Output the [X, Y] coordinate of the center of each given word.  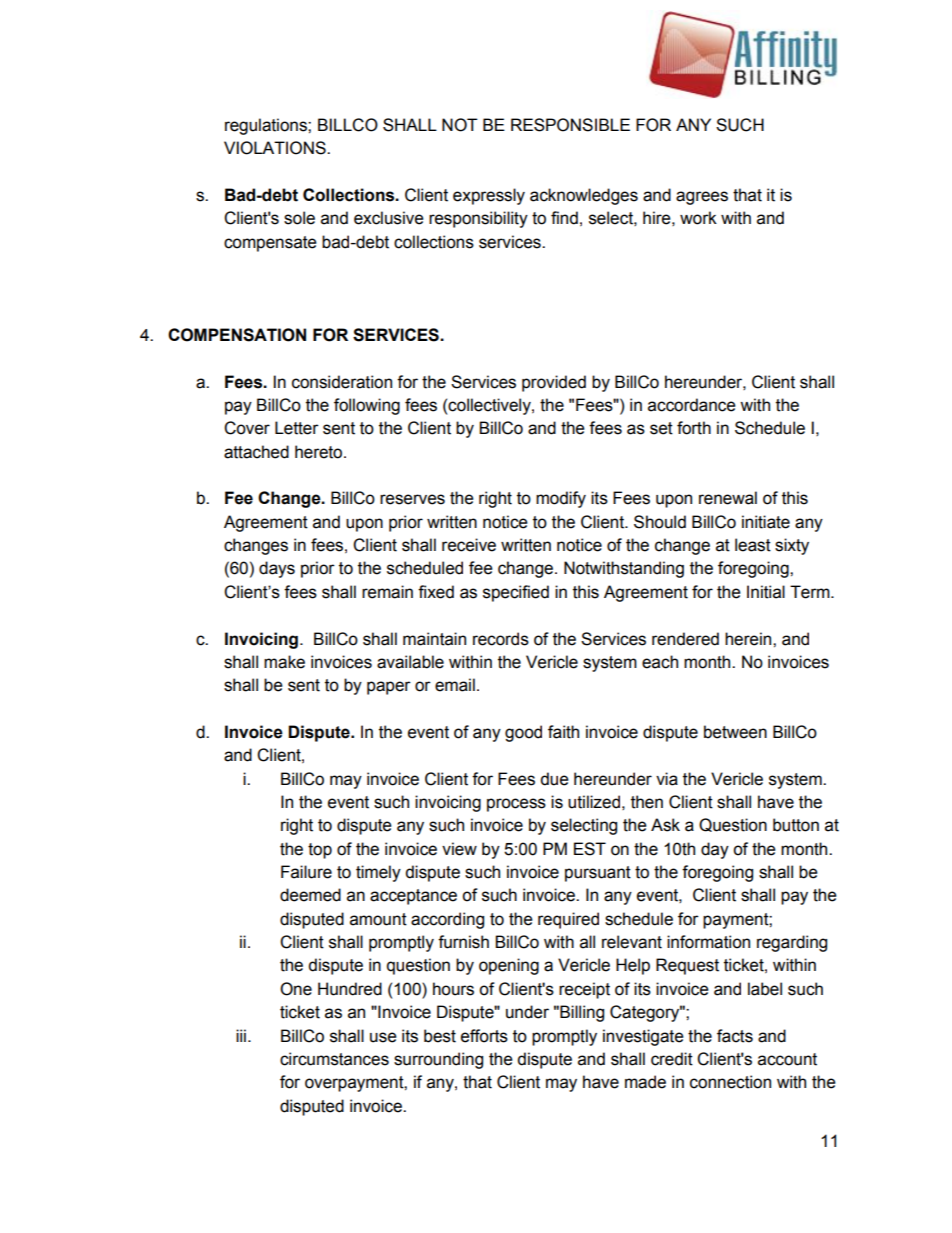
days [277, 569]
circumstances [334, 1059]
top [320, 851]
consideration [342, 382]
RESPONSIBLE [570, 125]
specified [516, 593]
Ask [665, 825]
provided [554, 383]
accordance [692, 405]
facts [735, 1036]
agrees [702, 198]
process [516, 805]
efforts [484, 1036]
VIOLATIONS [276, 148]
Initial [766, 592]
